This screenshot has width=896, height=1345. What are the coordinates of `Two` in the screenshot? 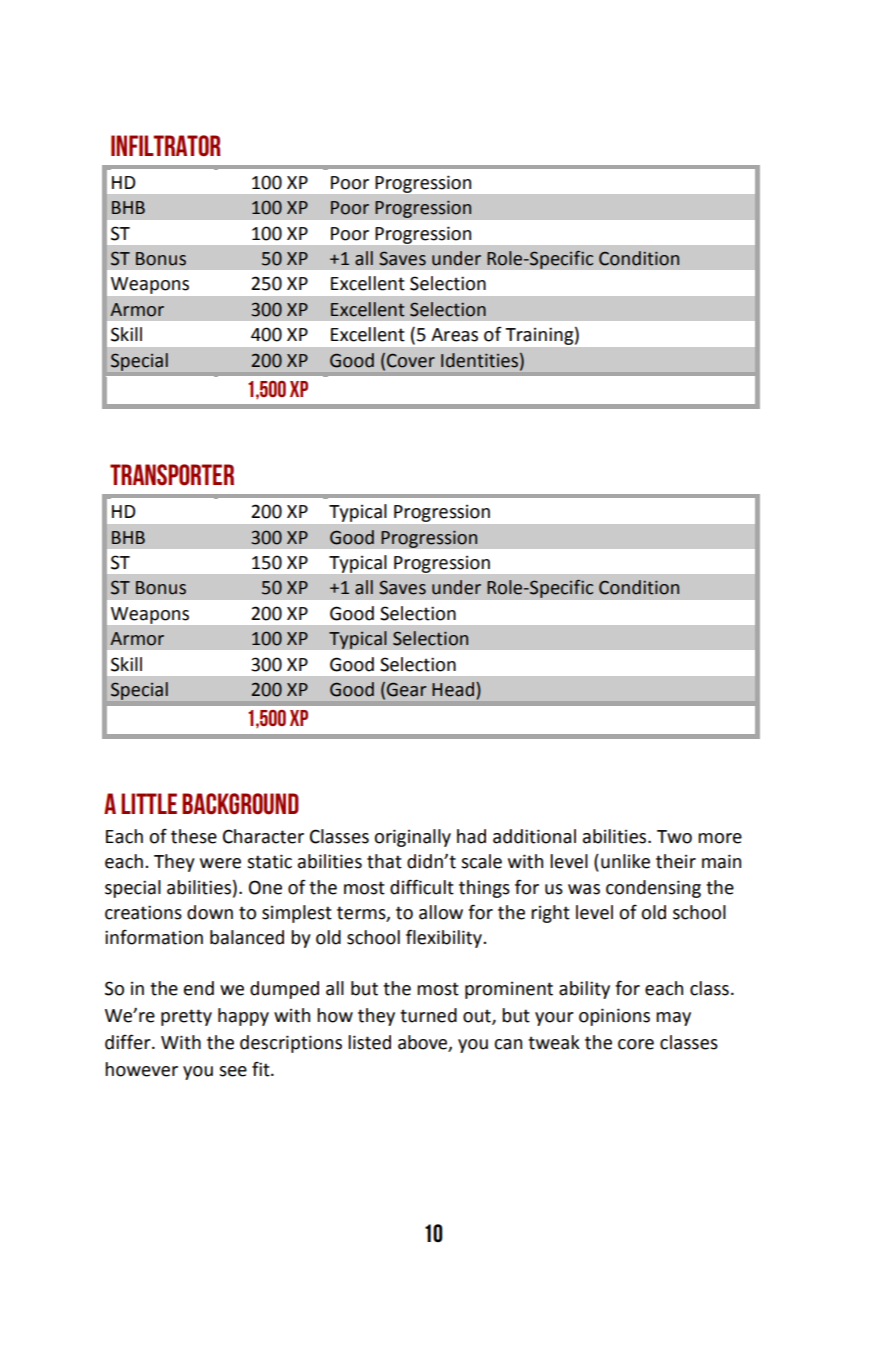 It's located at (674, 837).
